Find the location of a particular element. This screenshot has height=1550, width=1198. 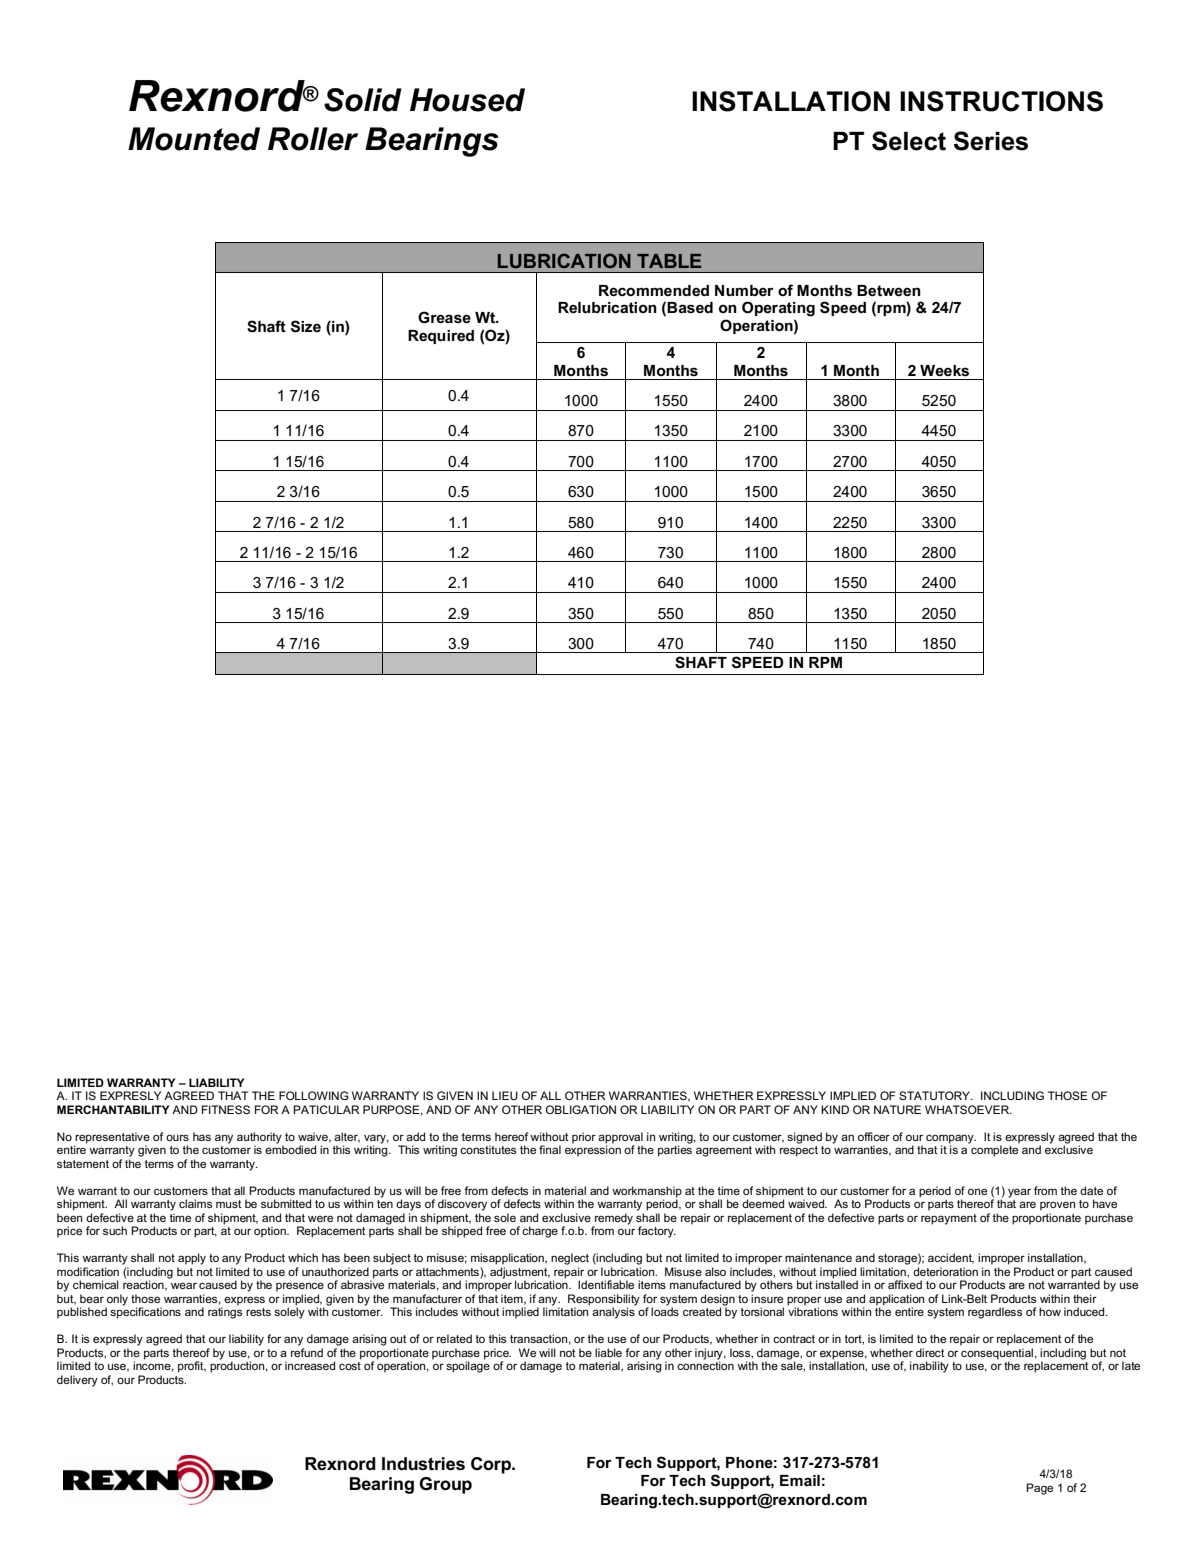

Series is located at coordinates (991, 141).
